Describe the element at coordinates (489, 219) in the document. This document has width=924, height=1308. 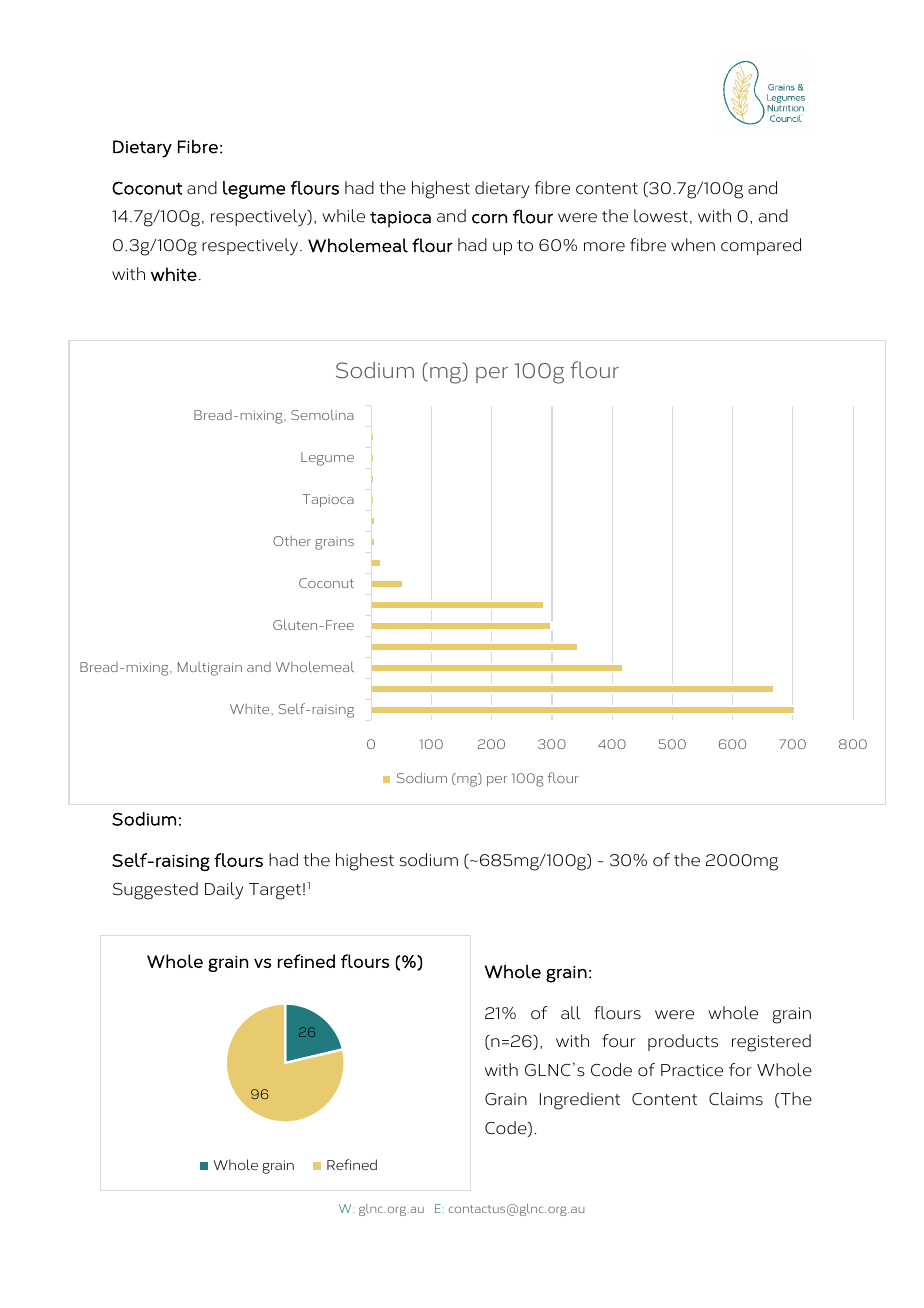
I see `corn` at that location.
